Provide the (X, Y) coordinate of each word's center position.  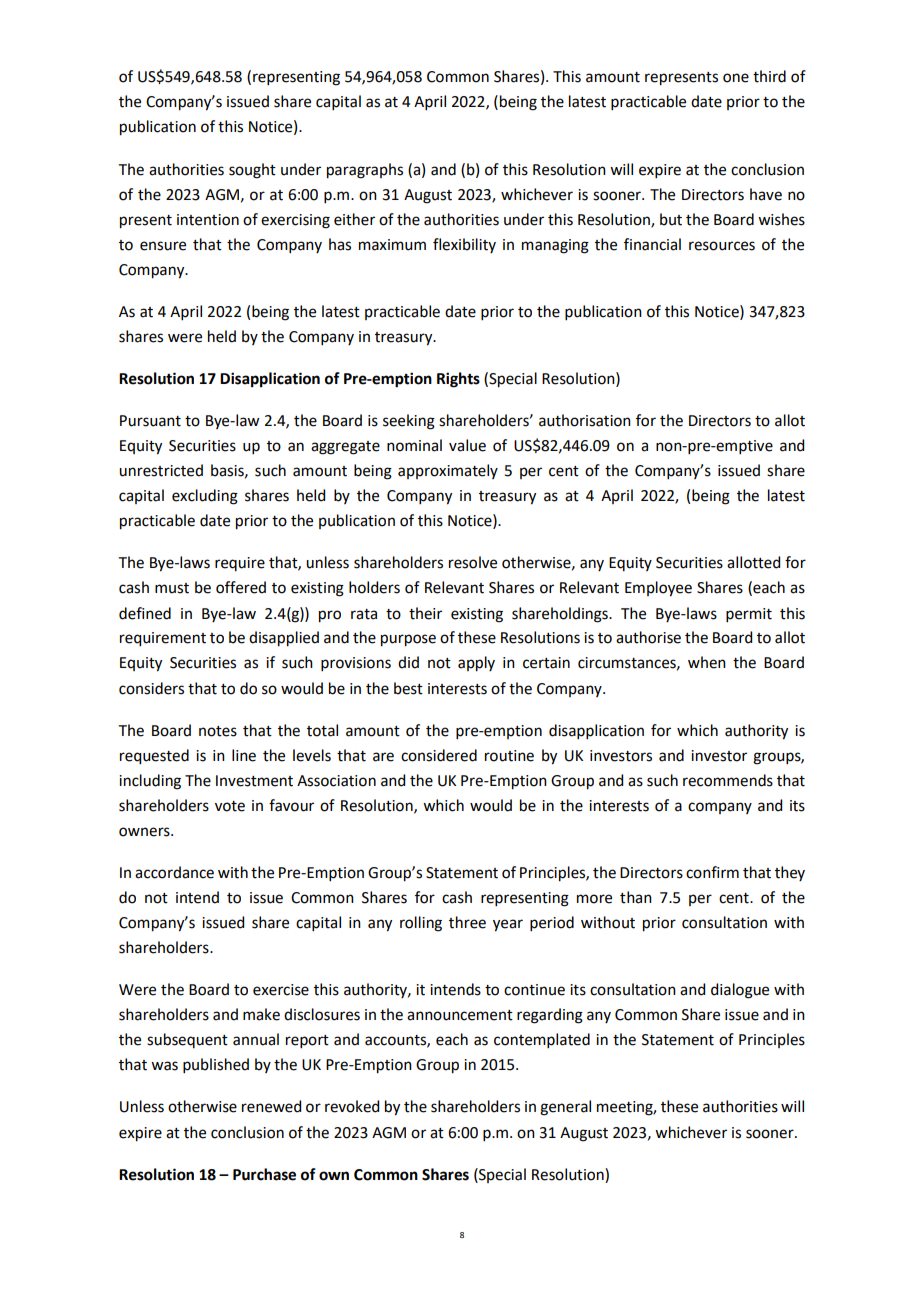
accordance (174, 872)
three (467, 922)
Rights (458, 380)
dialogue (740, 991)
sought (252, 171)
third (769, 76)
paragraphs (365, 171)
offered (241, 587)
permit (749, 615)
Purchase (264, 1174)
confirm (712, 872)
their (425, 613)
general (565, 1108)
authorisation (585, 420)
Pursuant (150, 421)
